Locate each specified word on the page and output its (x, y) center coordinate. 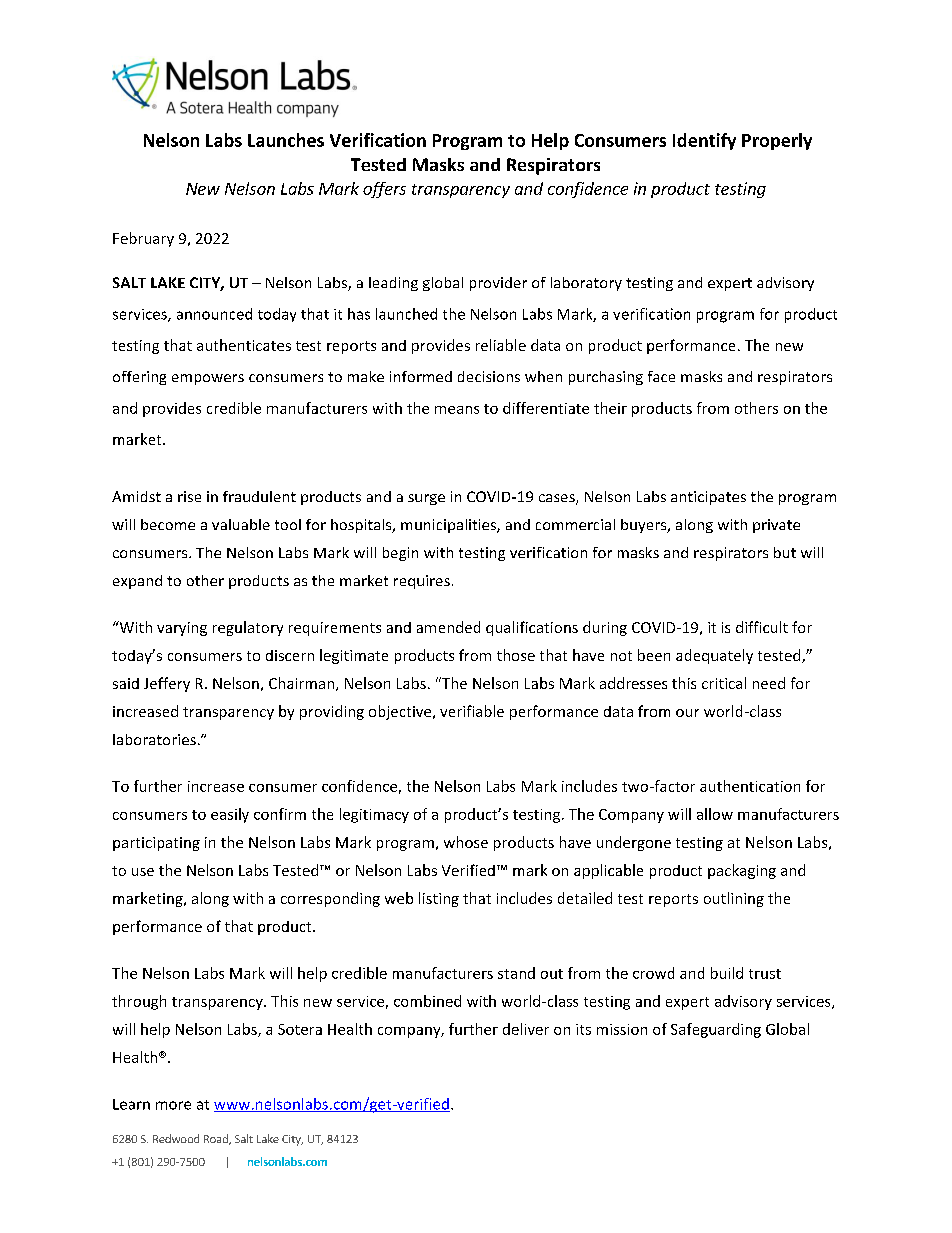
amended (448, 627)
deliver (526, 1029)
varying (182, 629)
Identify (704, 141)
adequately (714, 656)
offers (384, 190)
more (173, 1105)
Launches (286, 140)
